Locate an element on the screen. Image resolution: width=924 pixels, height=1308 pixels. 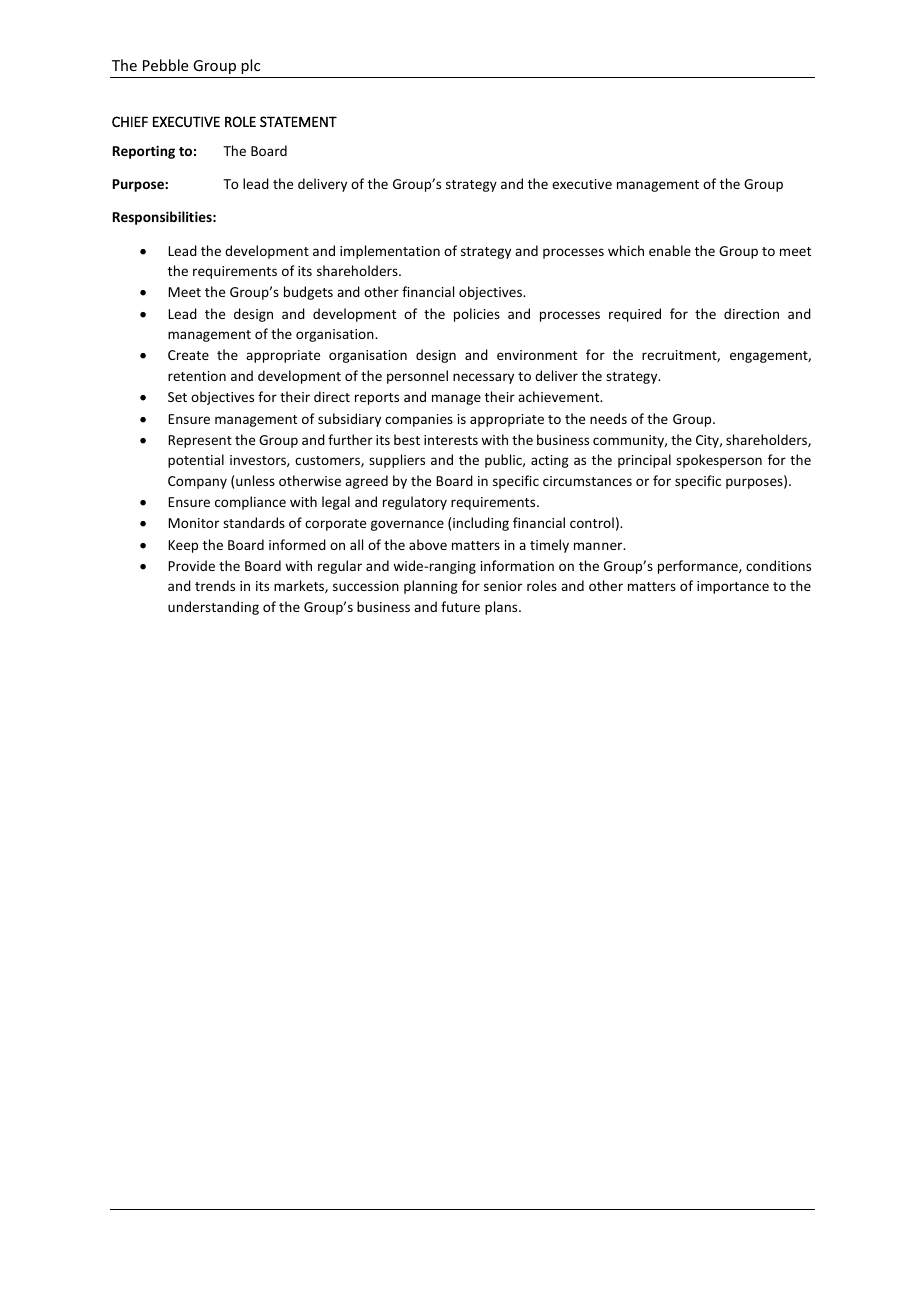
importance is located at coordinates (733, 587).
